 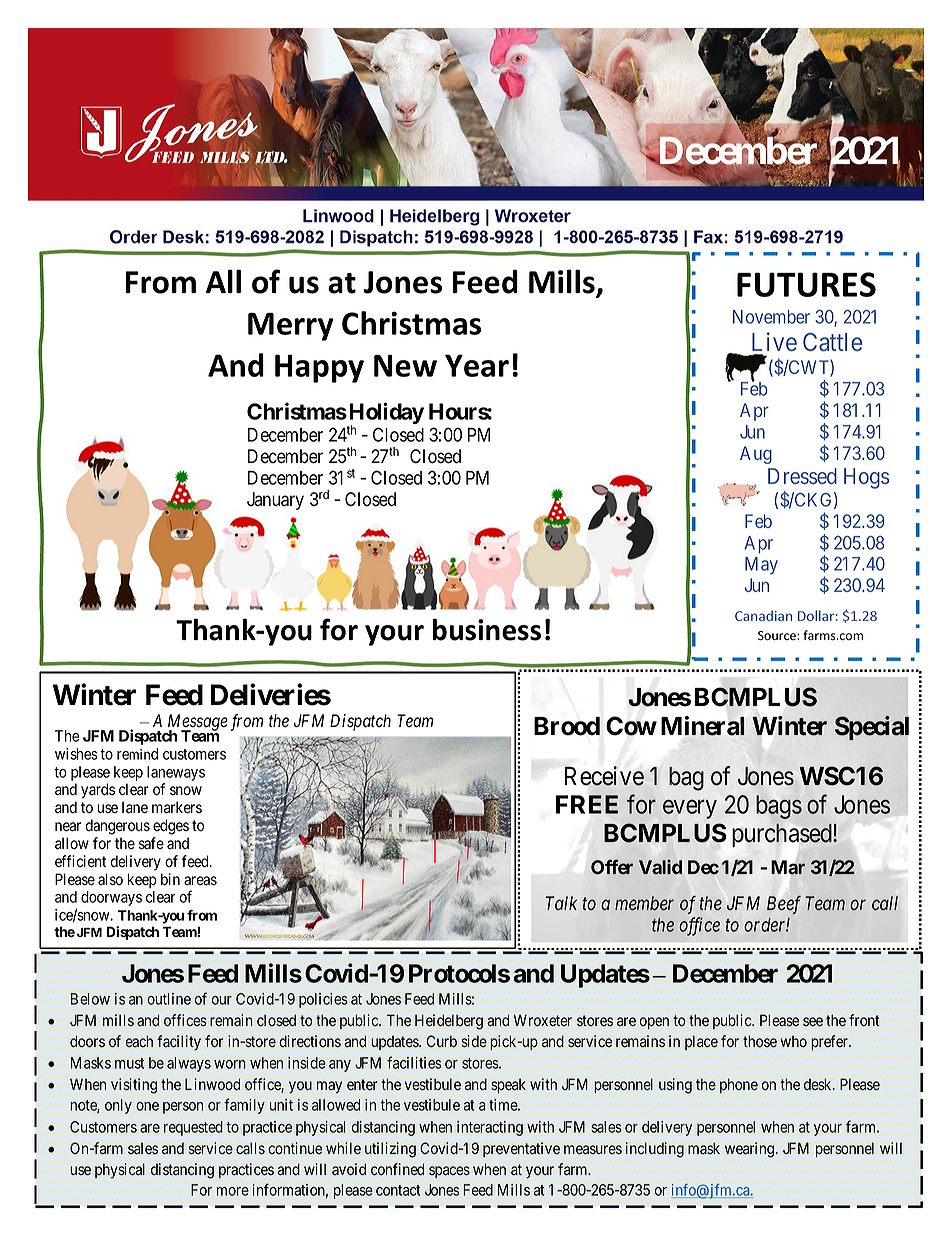 What do you see at coordinates (749, 1150) in the screenshot?
I see `wearing` at bounding box center [749, 1150].
